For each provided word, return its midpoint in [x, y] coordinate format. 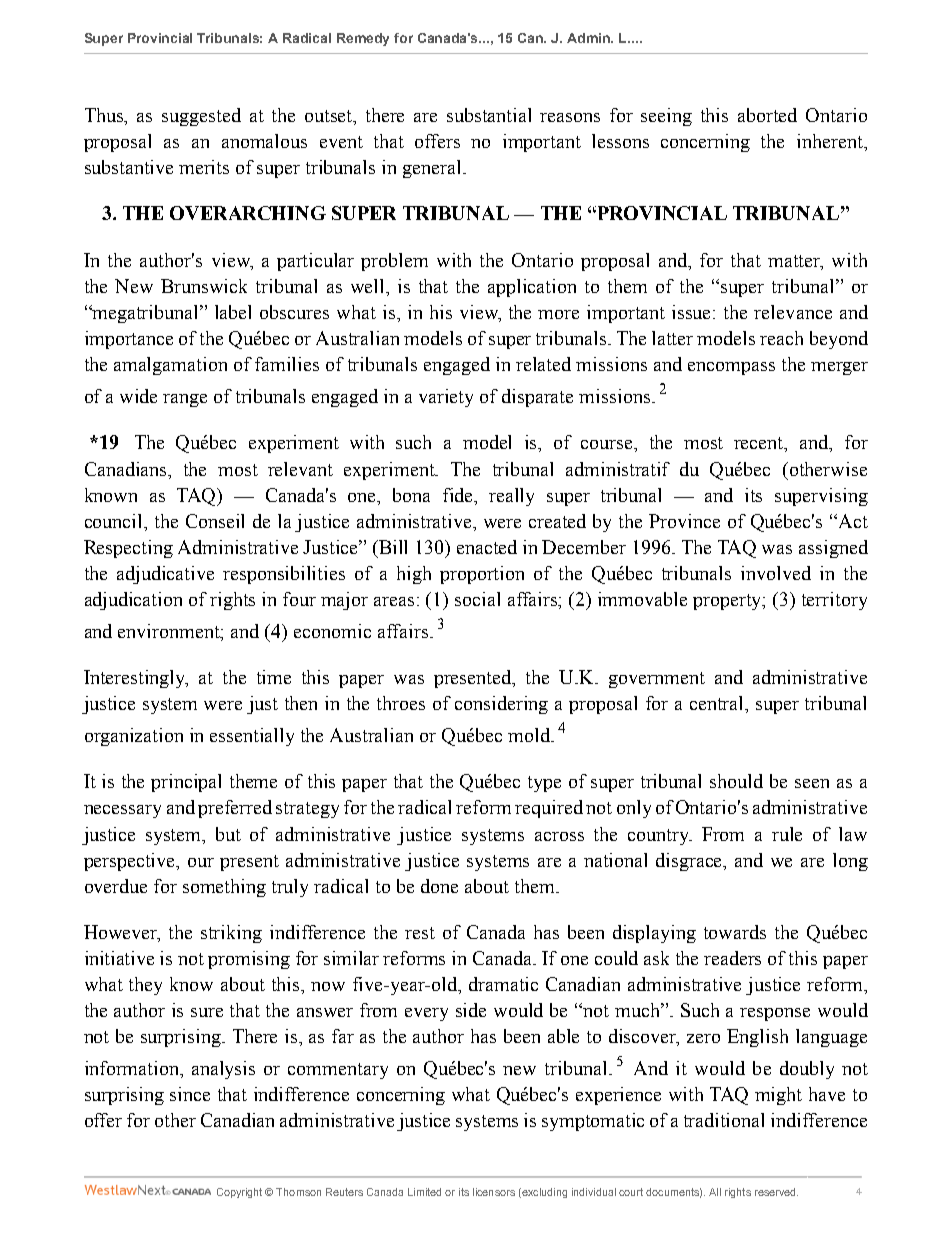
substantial [489, 115]
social [477, 599]
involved [776, 573]
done [439, 886]
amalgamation [170, 366]
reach [781, 338]
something [224, 888]
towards [735, 932]
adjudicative [165, 575]
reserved [776, 1192]
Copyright [239, 1193]
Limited [424, 1192]
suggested [201, 117]
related [543, 364]
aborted [767, 115]
